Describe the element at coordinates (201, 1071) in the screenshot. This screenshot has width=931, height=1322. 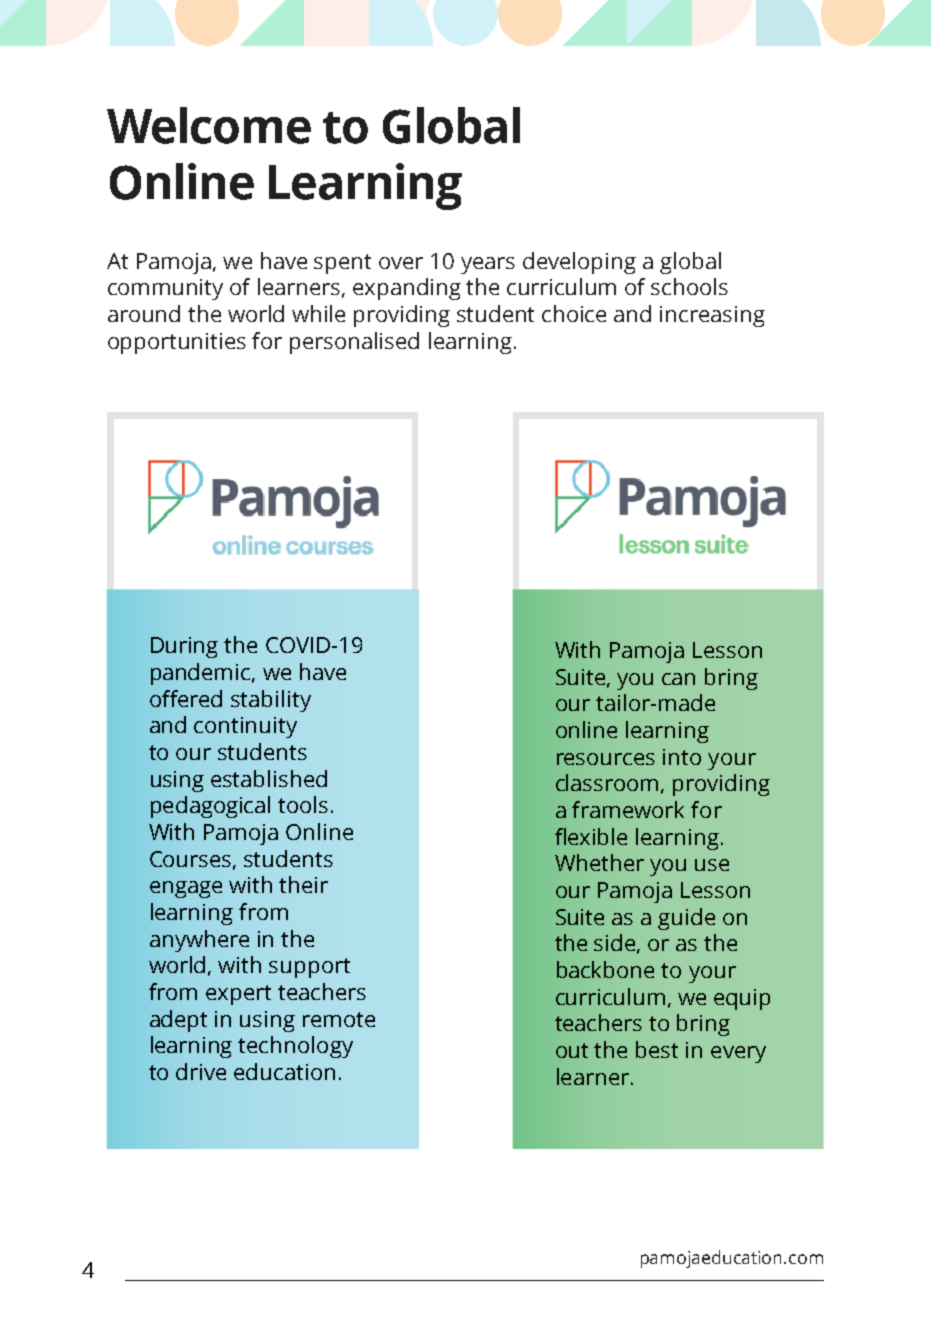
I see `drive` at that location.
